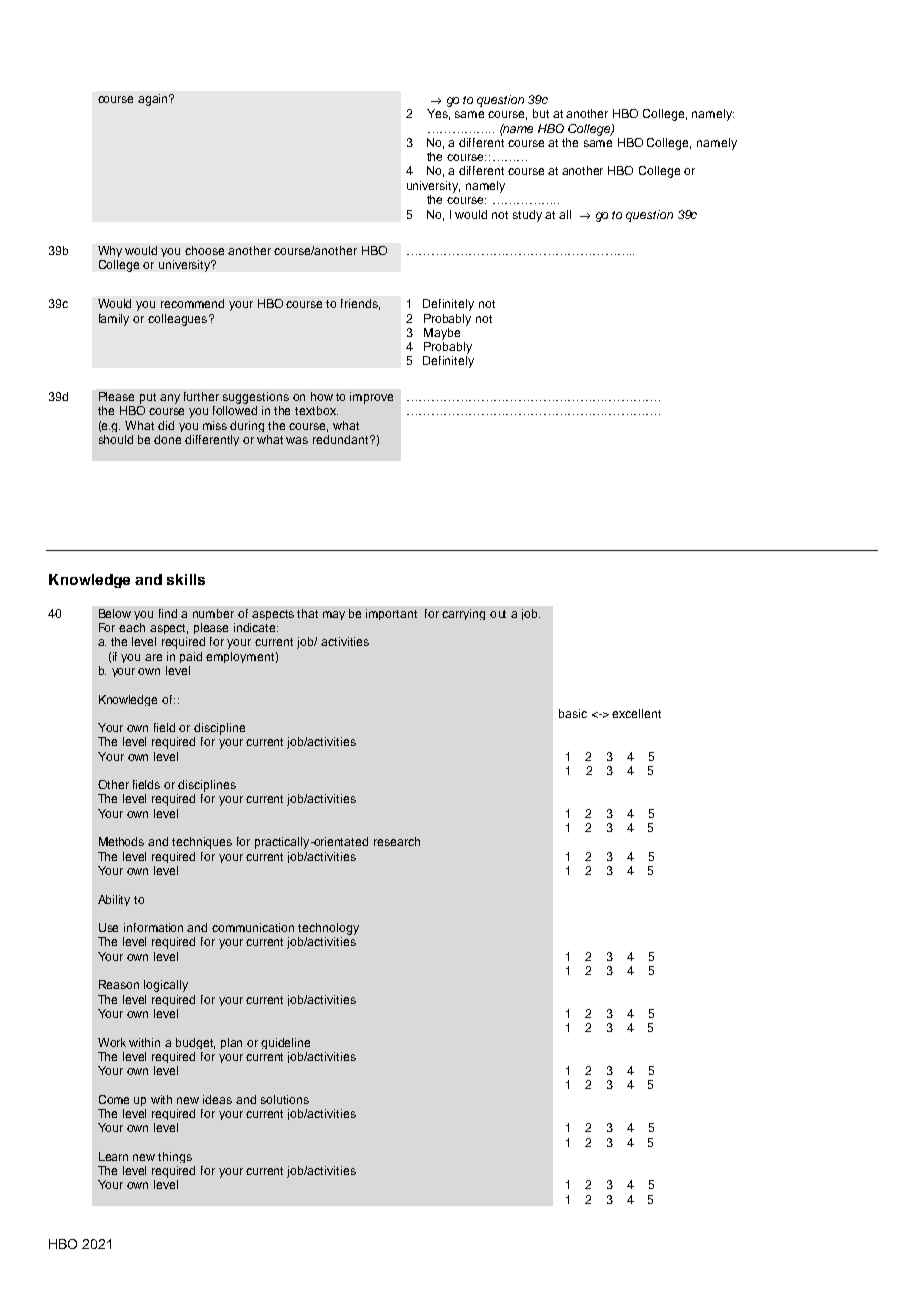 This screenshot has width=924, height=1308. I want to click on but, so click(541, 113).
